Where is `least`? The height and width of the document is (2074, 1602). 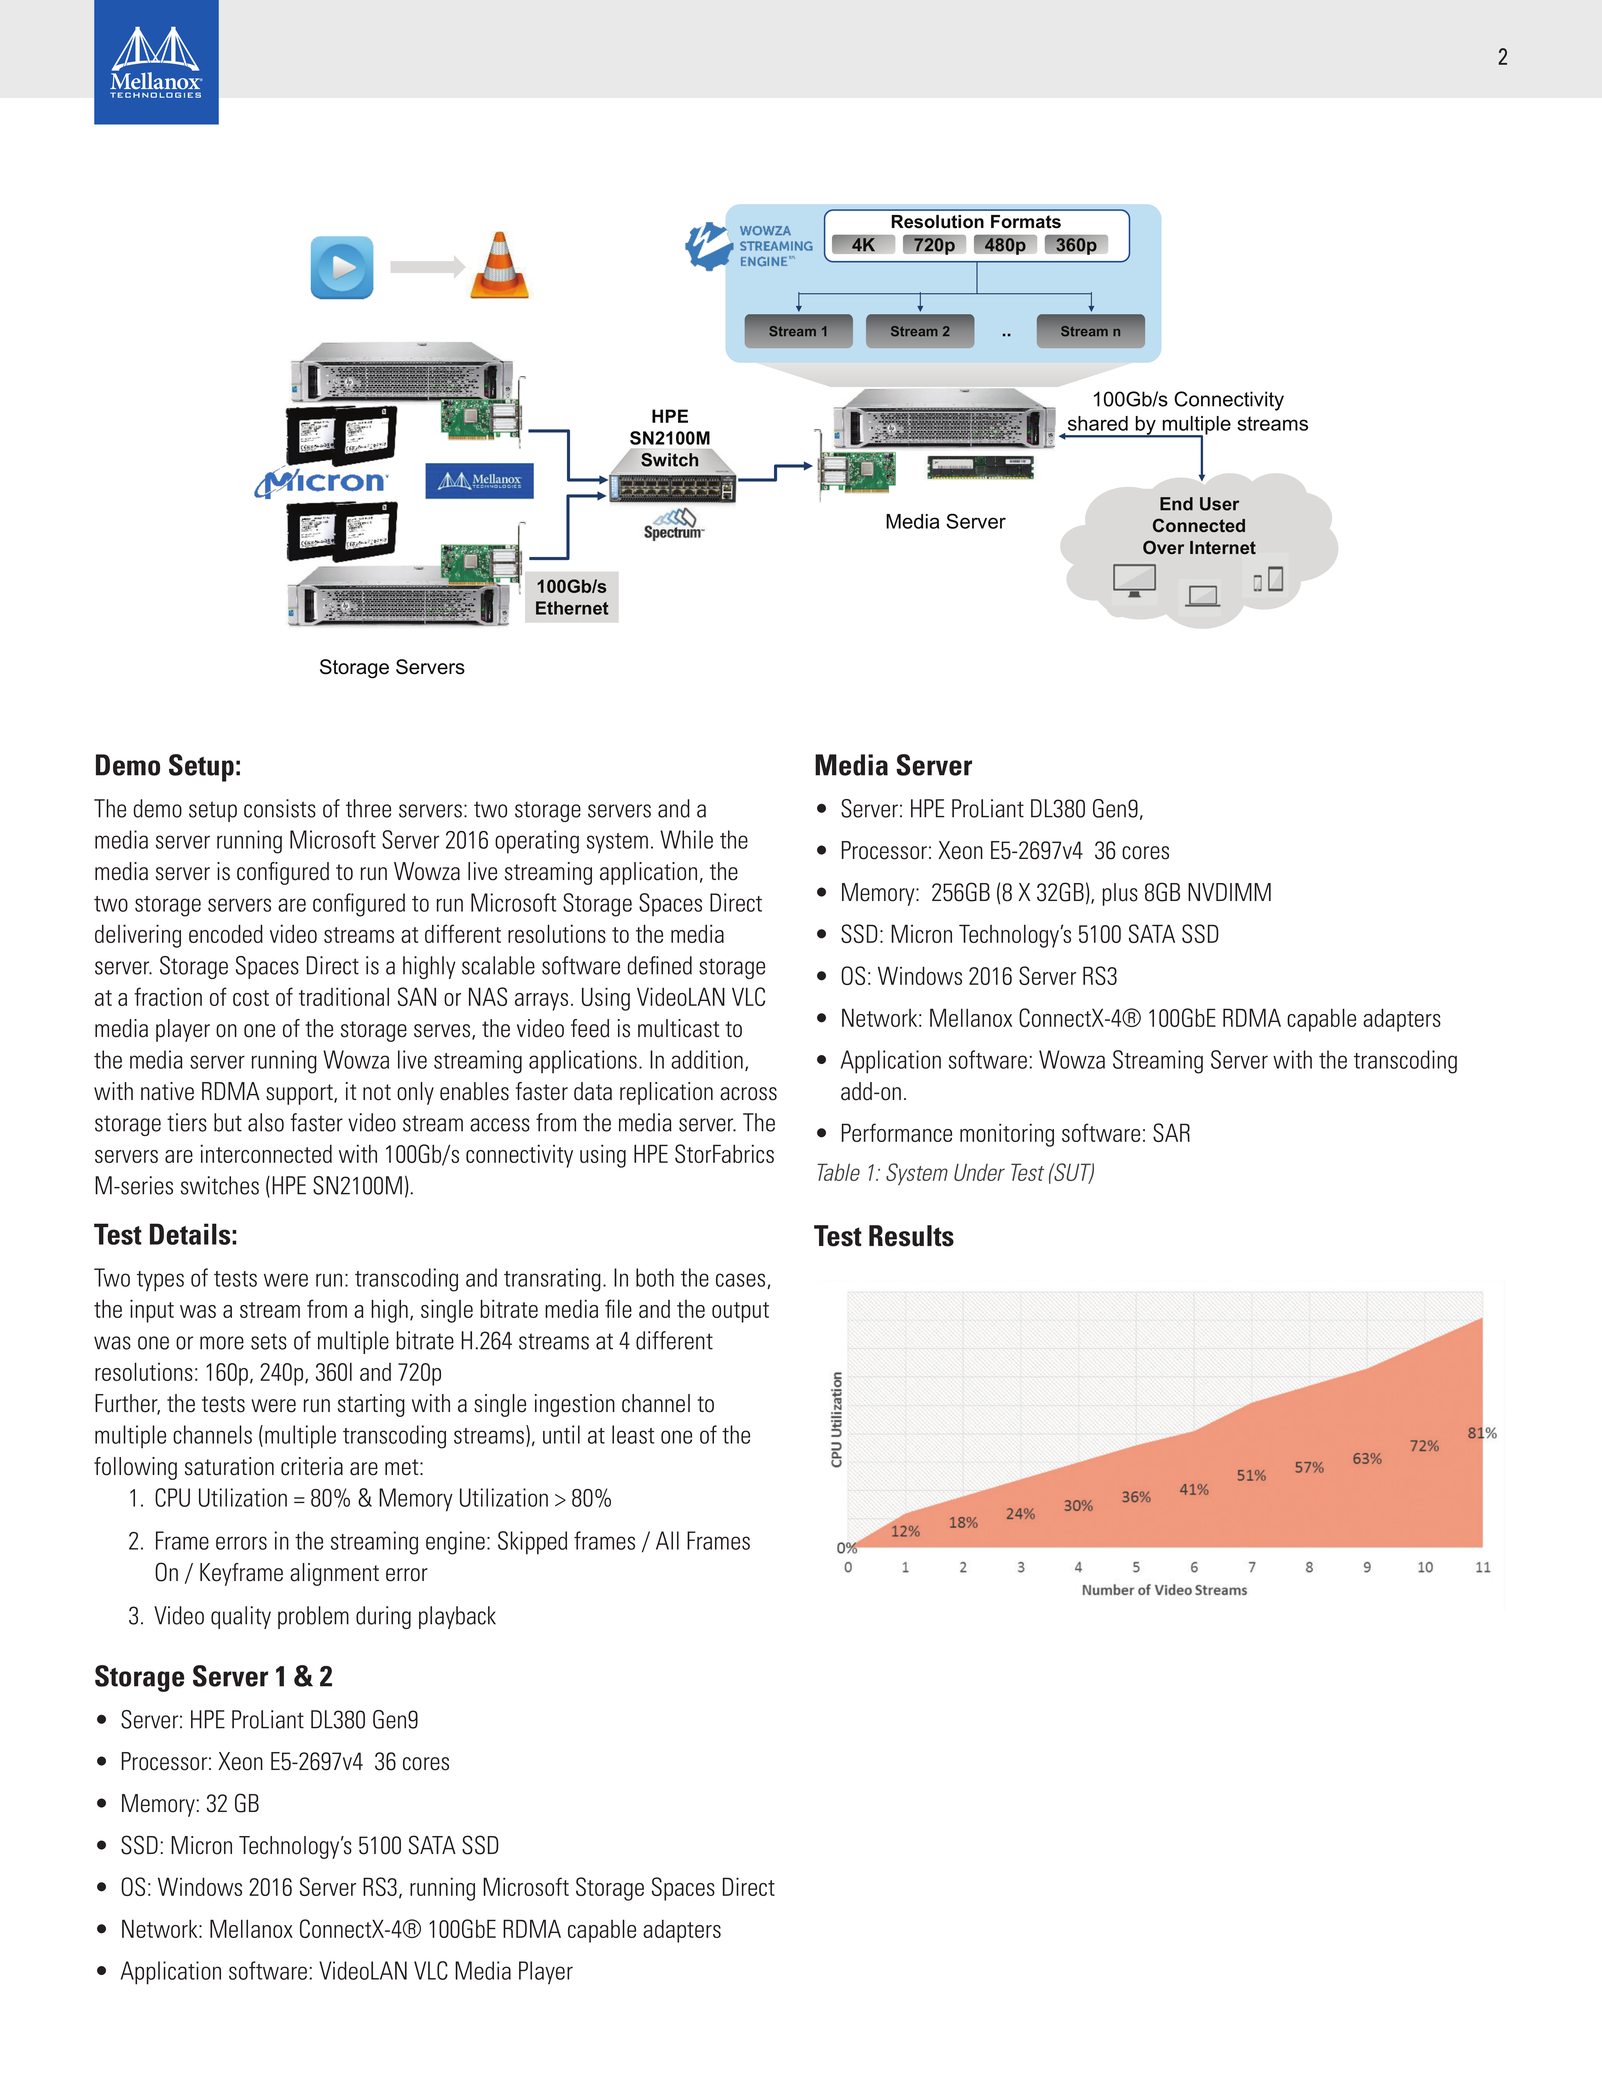
least is located at coordinates (633, 1434).
